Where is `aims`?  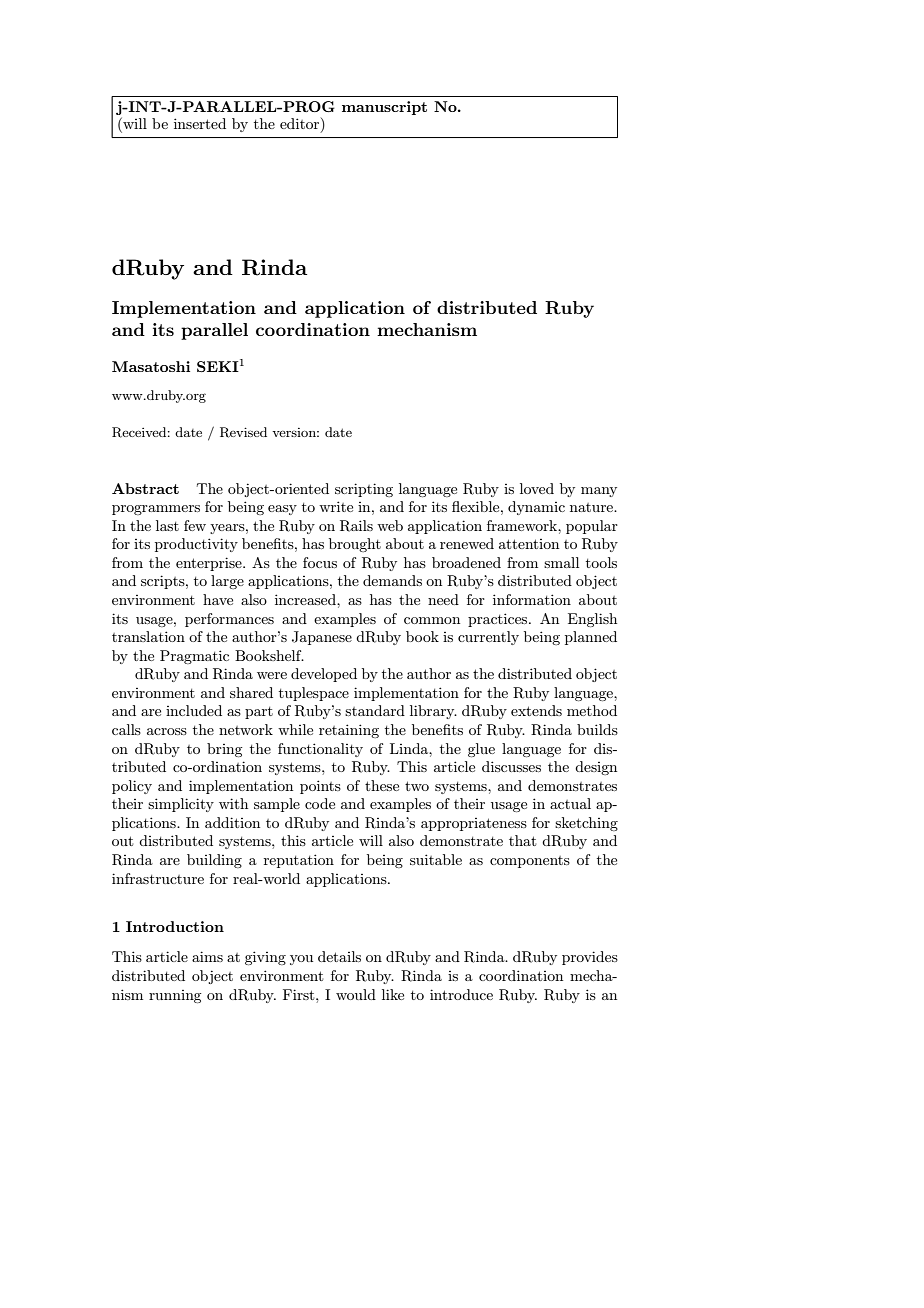 aims is located at coordinates (207, 956).
